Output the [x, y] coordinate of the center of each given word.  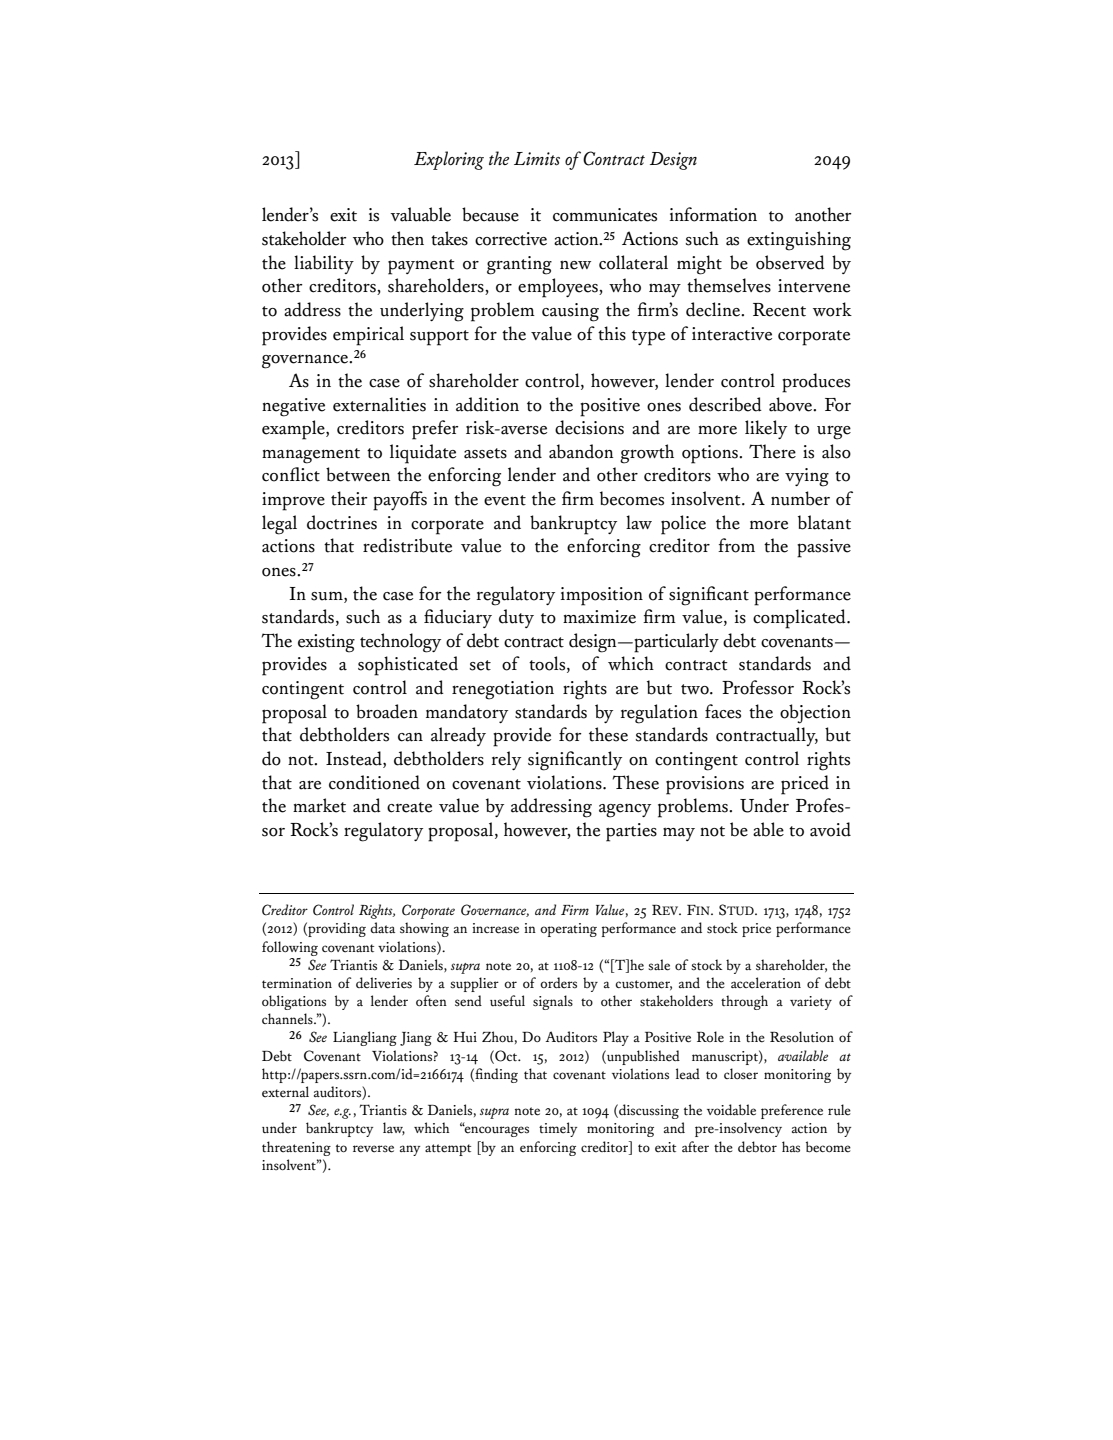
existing [326, 643]
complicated [800, 619]
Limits [537, 159]
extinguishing [799, 241]
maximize [599, 617]
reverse [373, 1149]
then [407, 238]
